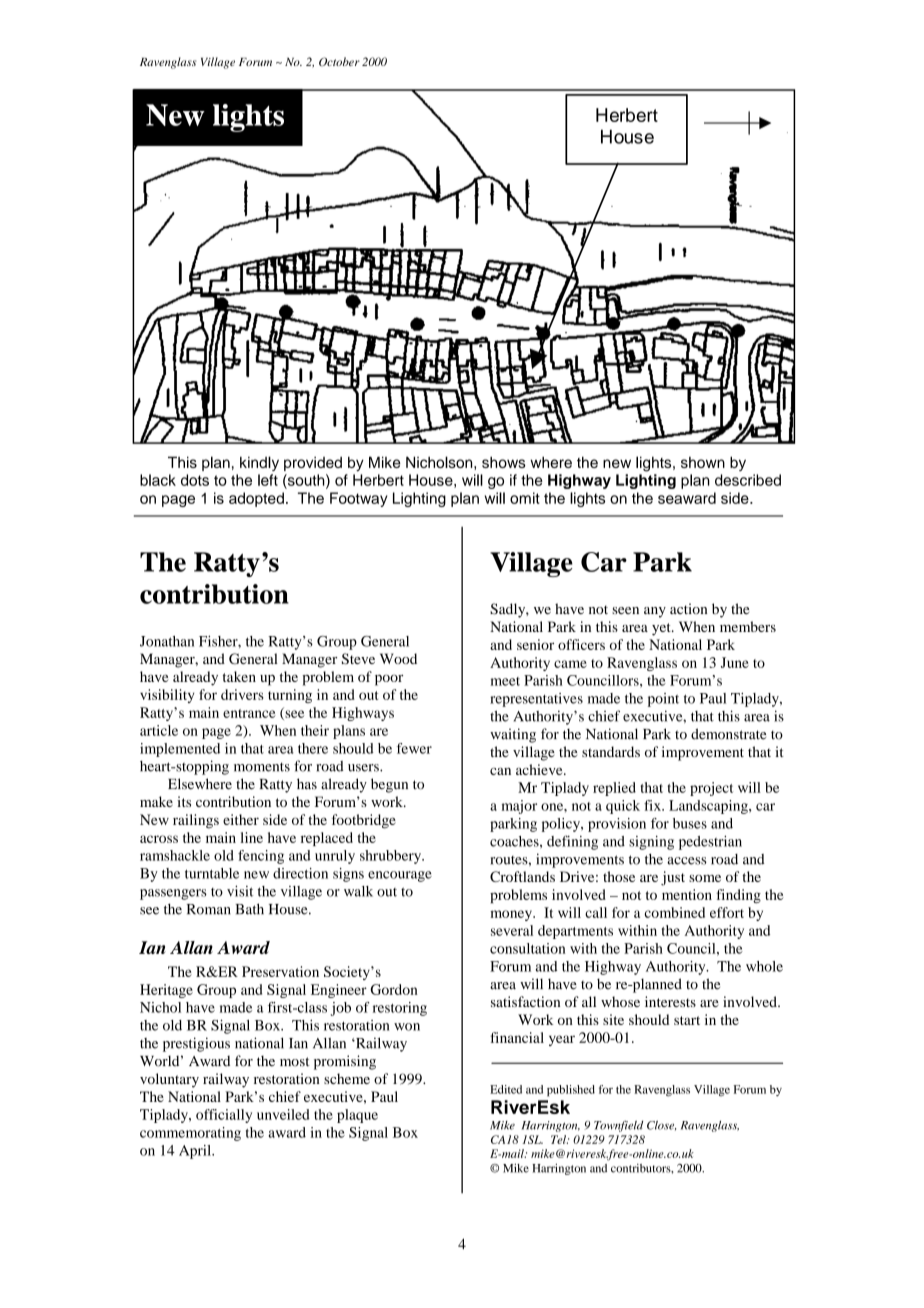 The width and height of the page is (924, 1308). Describe the element at coordinates (259, 463) in the page. I see `kindly` at that location.
